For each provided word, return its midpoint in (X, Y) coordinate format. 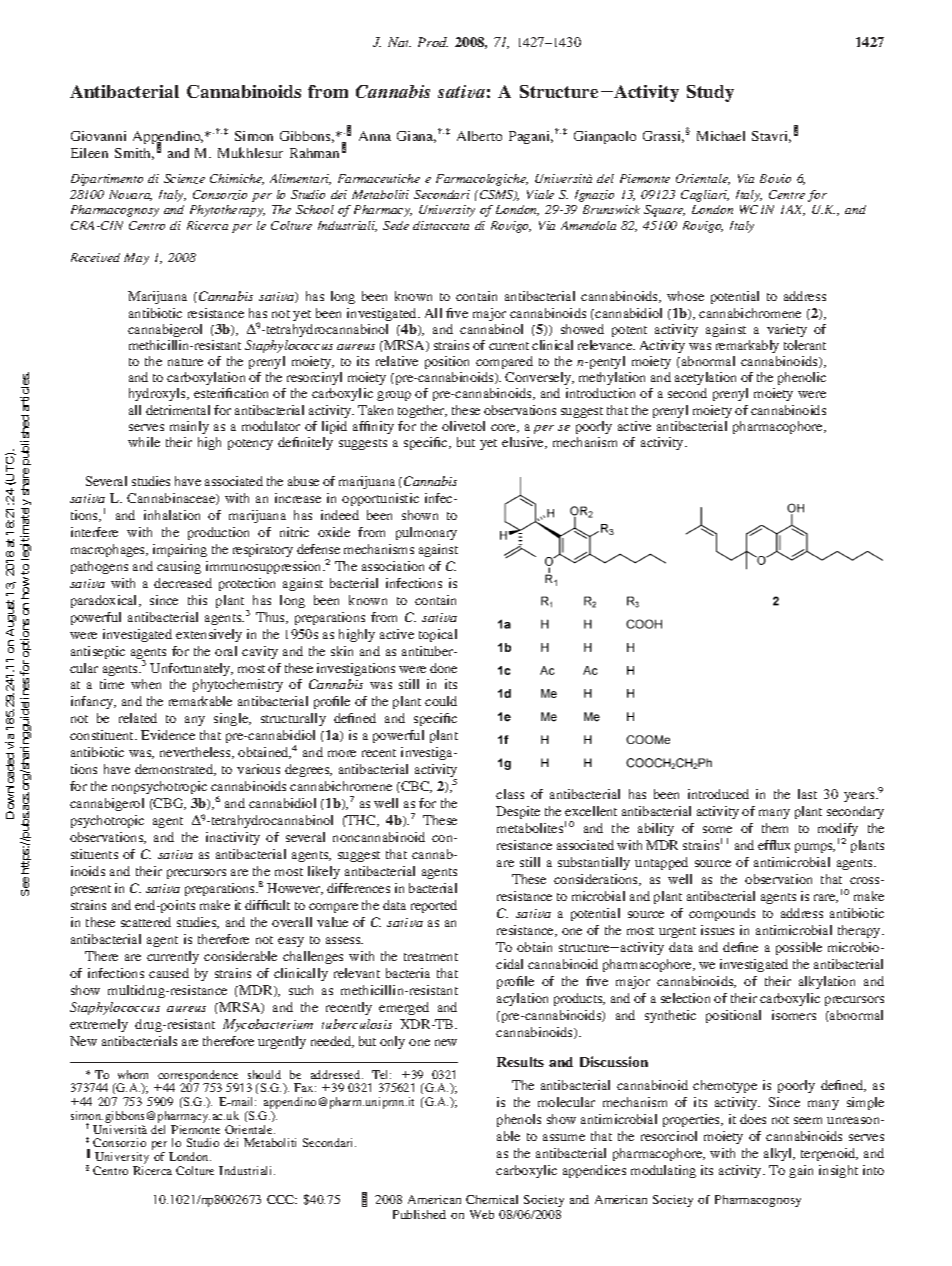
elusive (524, 443)
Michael (721, 136)
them (775, 828)
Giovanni (98, 136)
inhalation (172, 515)
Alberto (479, 136)
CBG (169, 804)
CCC (282, 1199)
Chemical (492, 1199)
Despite (518, 812)
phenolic (802, 378)
